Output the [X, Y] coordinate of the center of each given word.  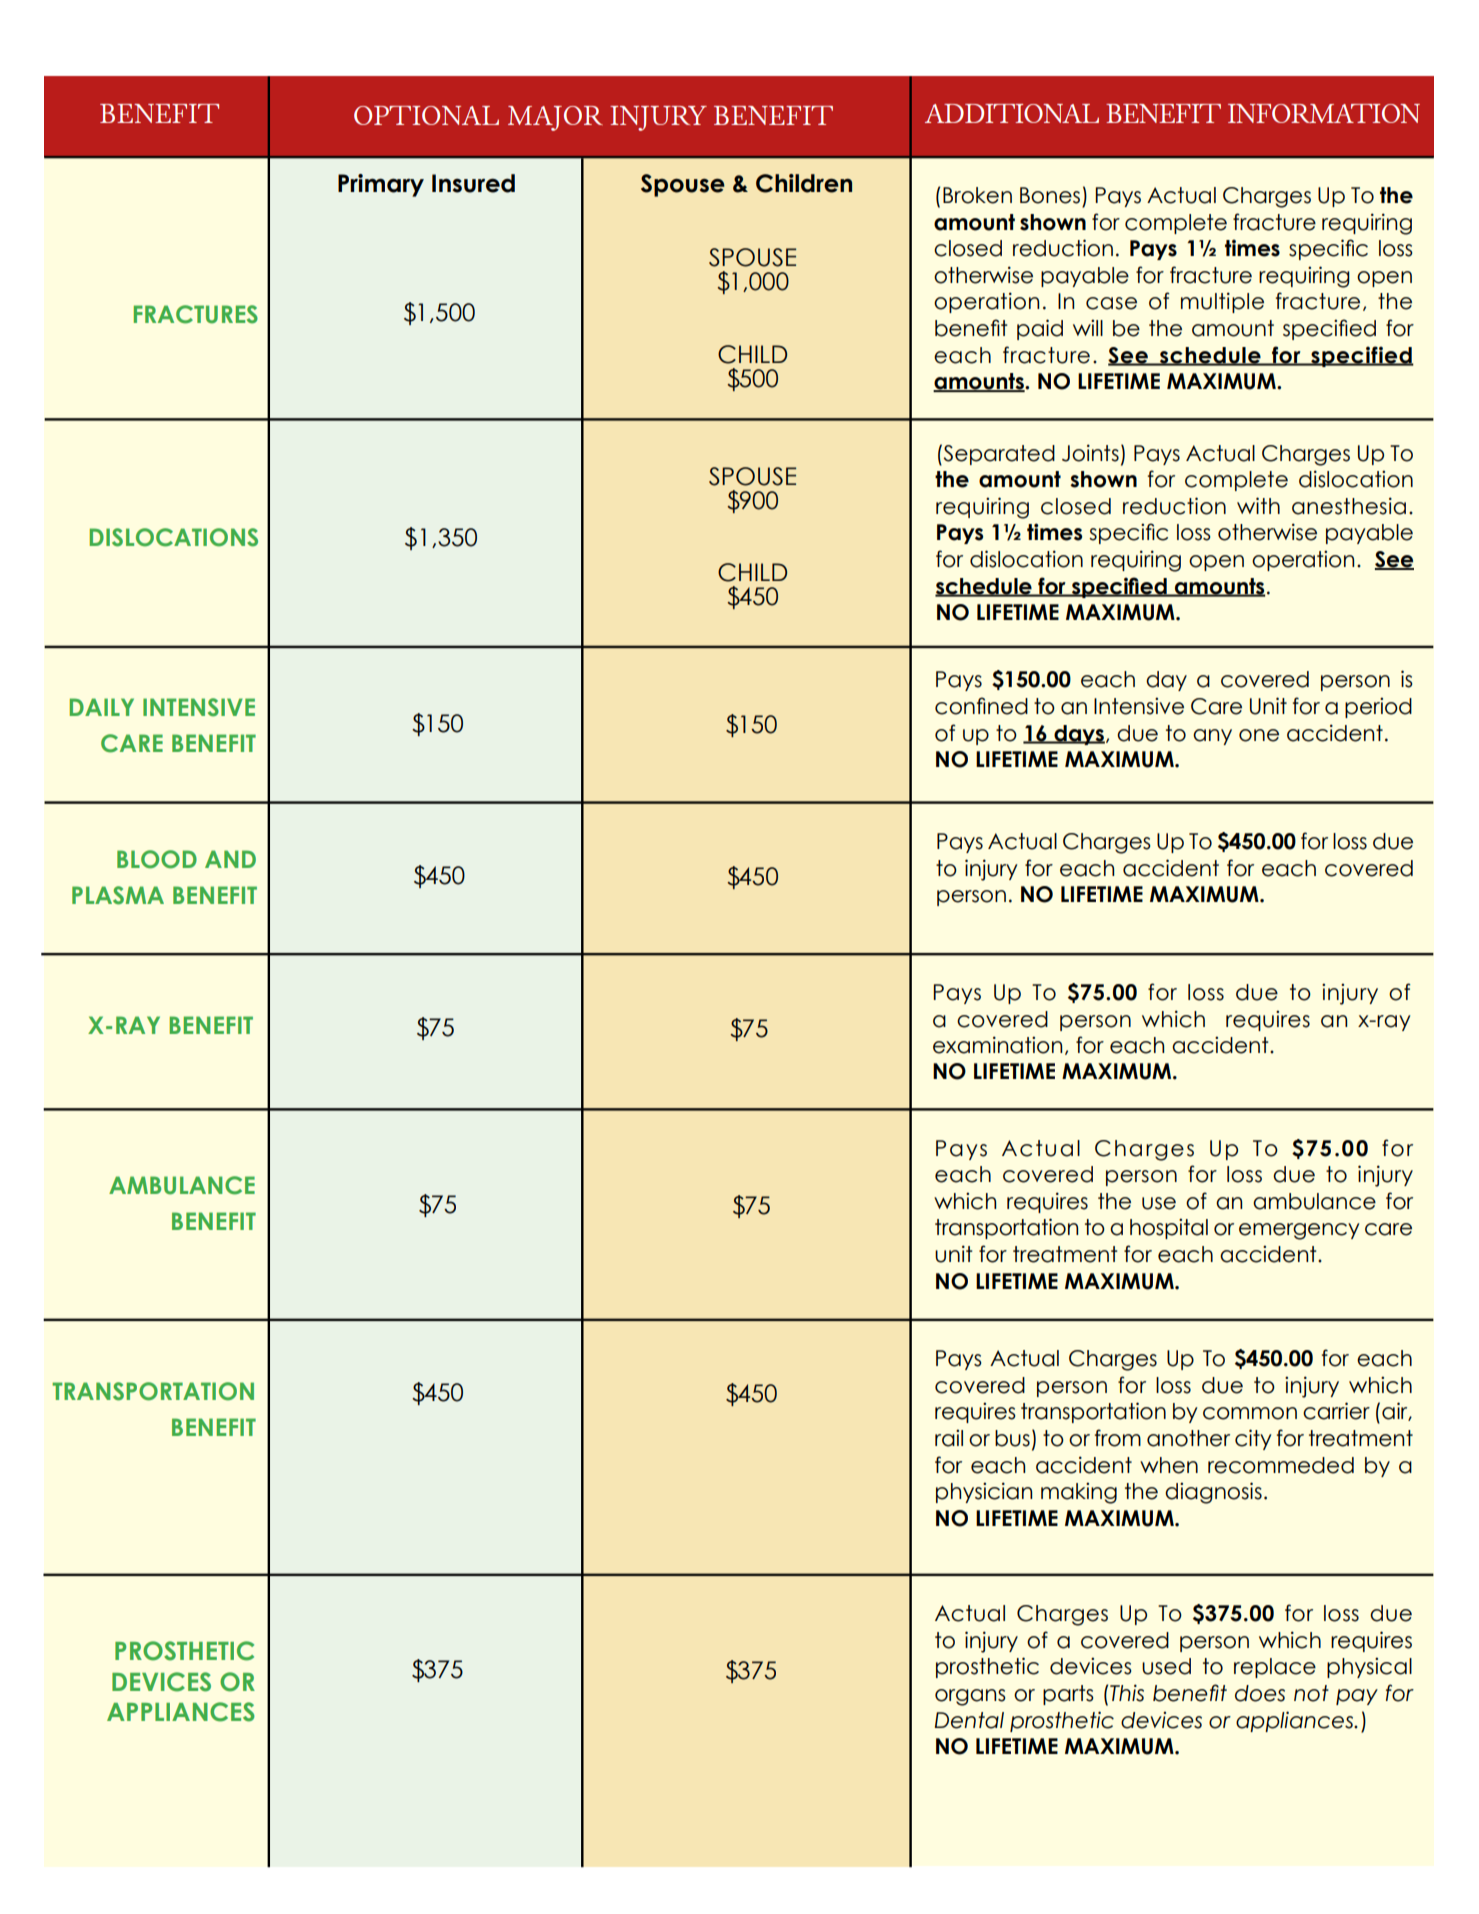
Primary [381, 185]
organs [970, 1697]
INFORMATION [1324, 113]
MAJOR [555, 118]
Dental [969, 1720]
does [1260, 1693]
